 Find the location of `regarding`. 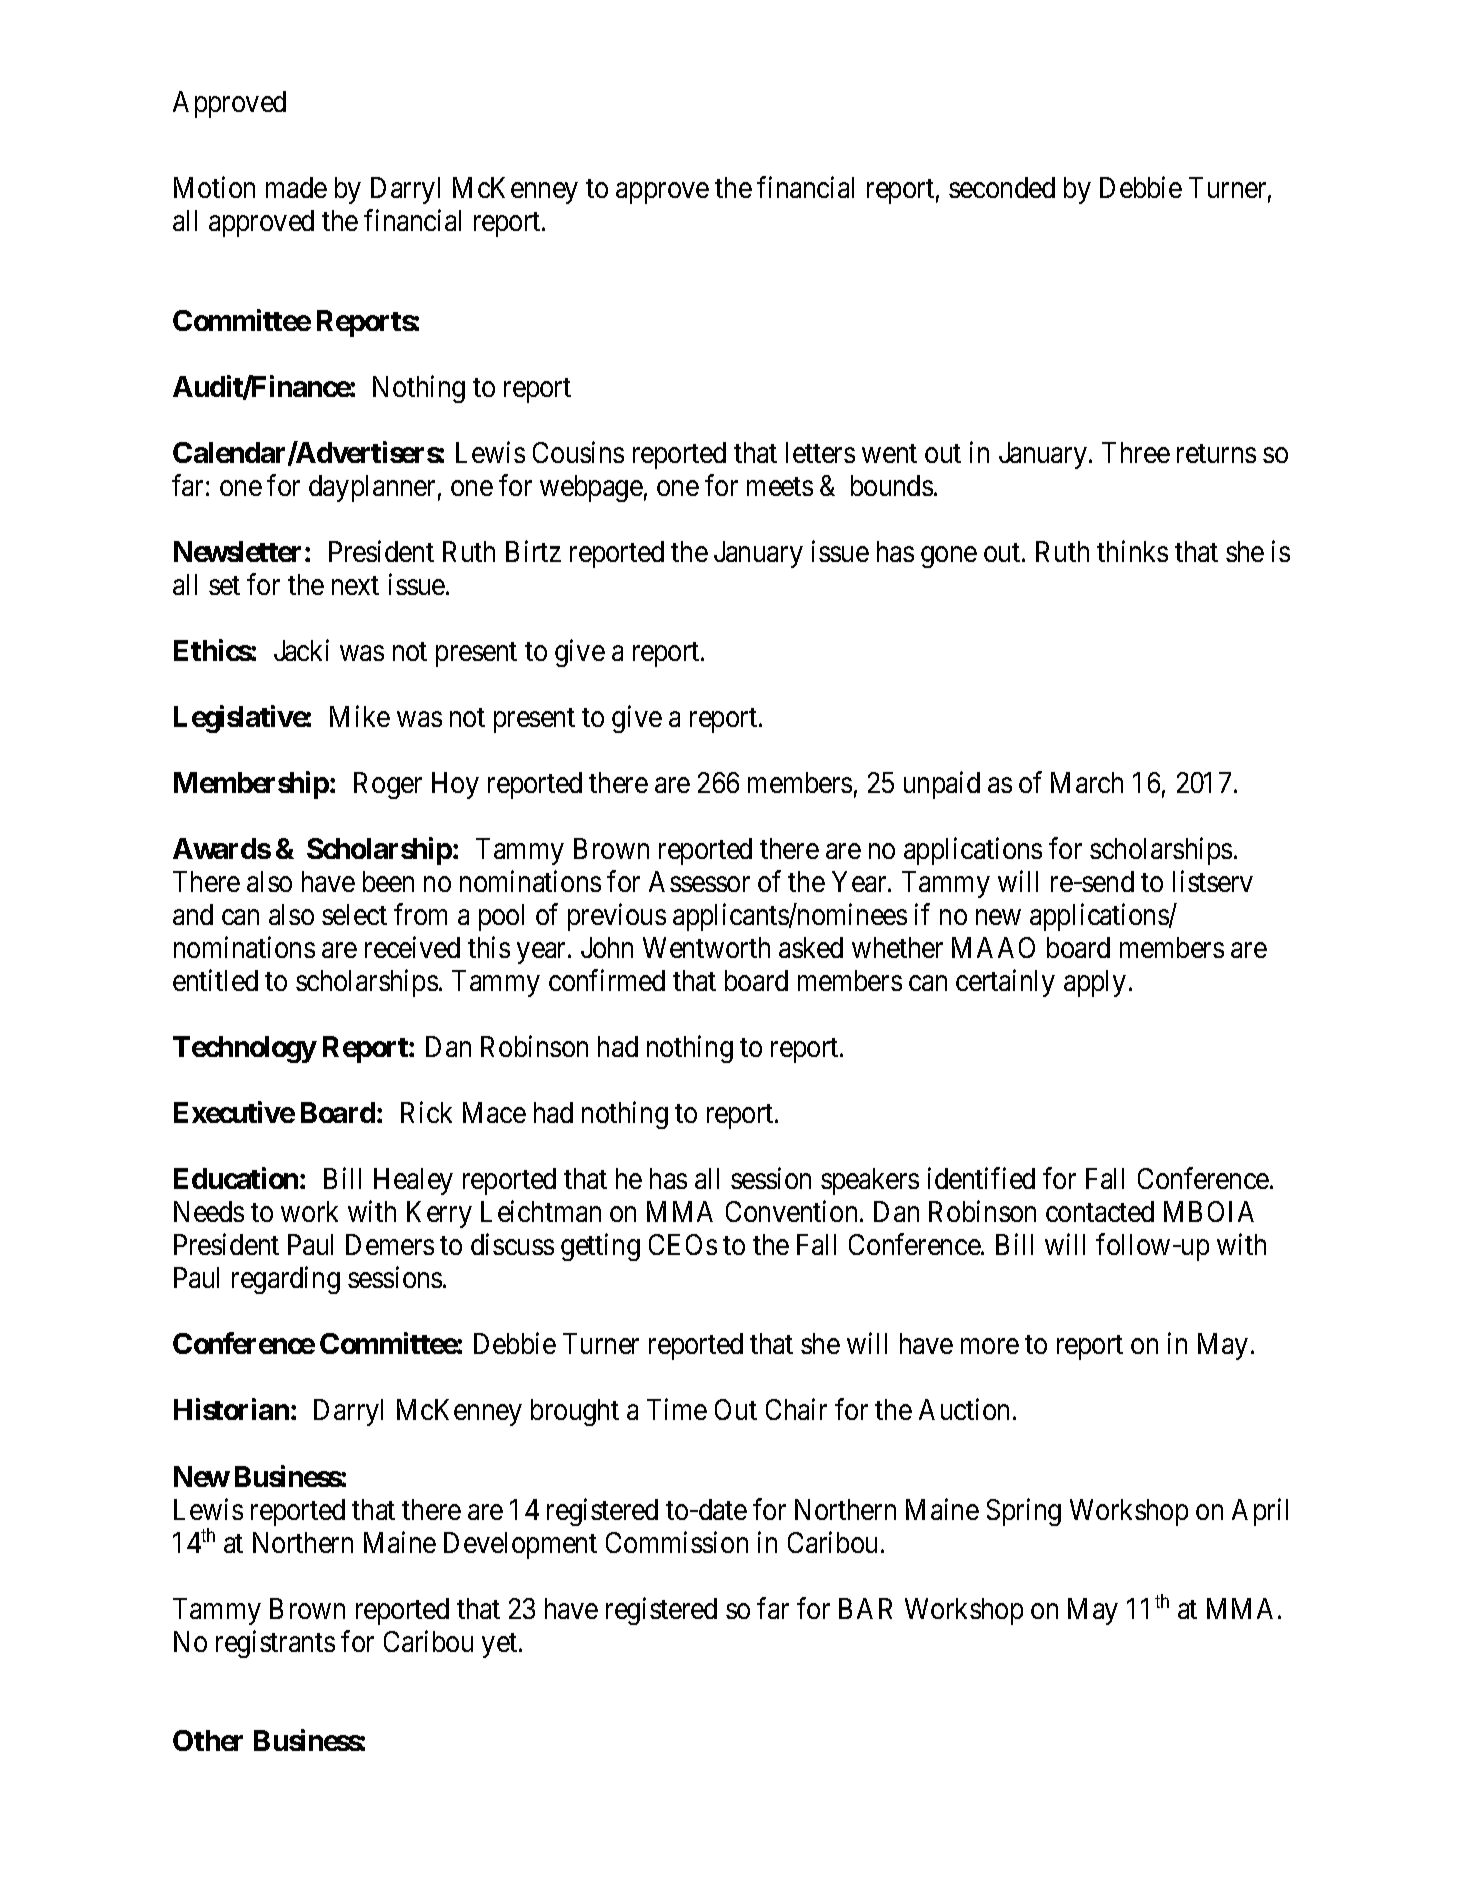

regarding is located at coordinates (286, 1280).
